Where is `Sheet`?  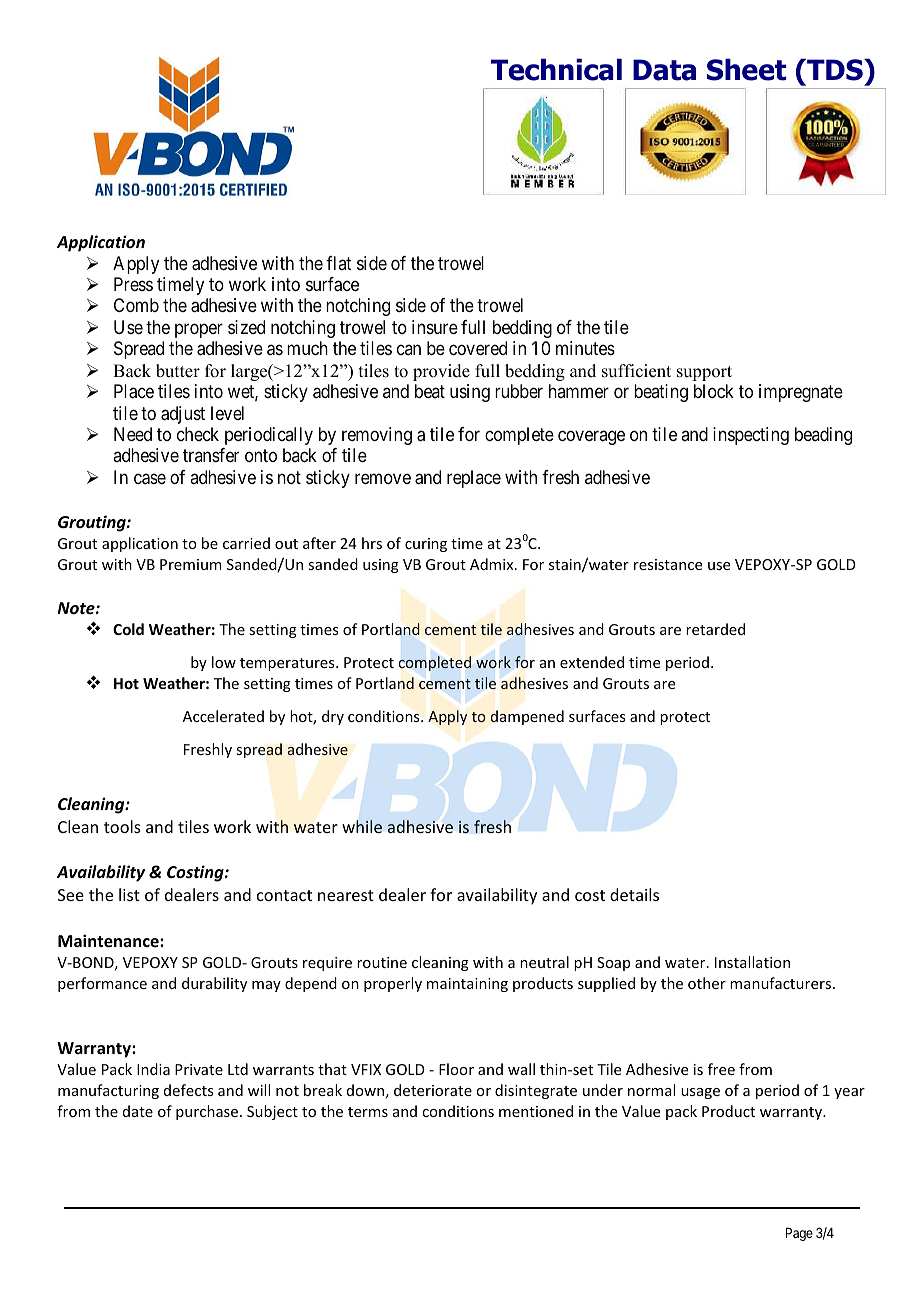 Sheet is located at coordinates (747, 69).
